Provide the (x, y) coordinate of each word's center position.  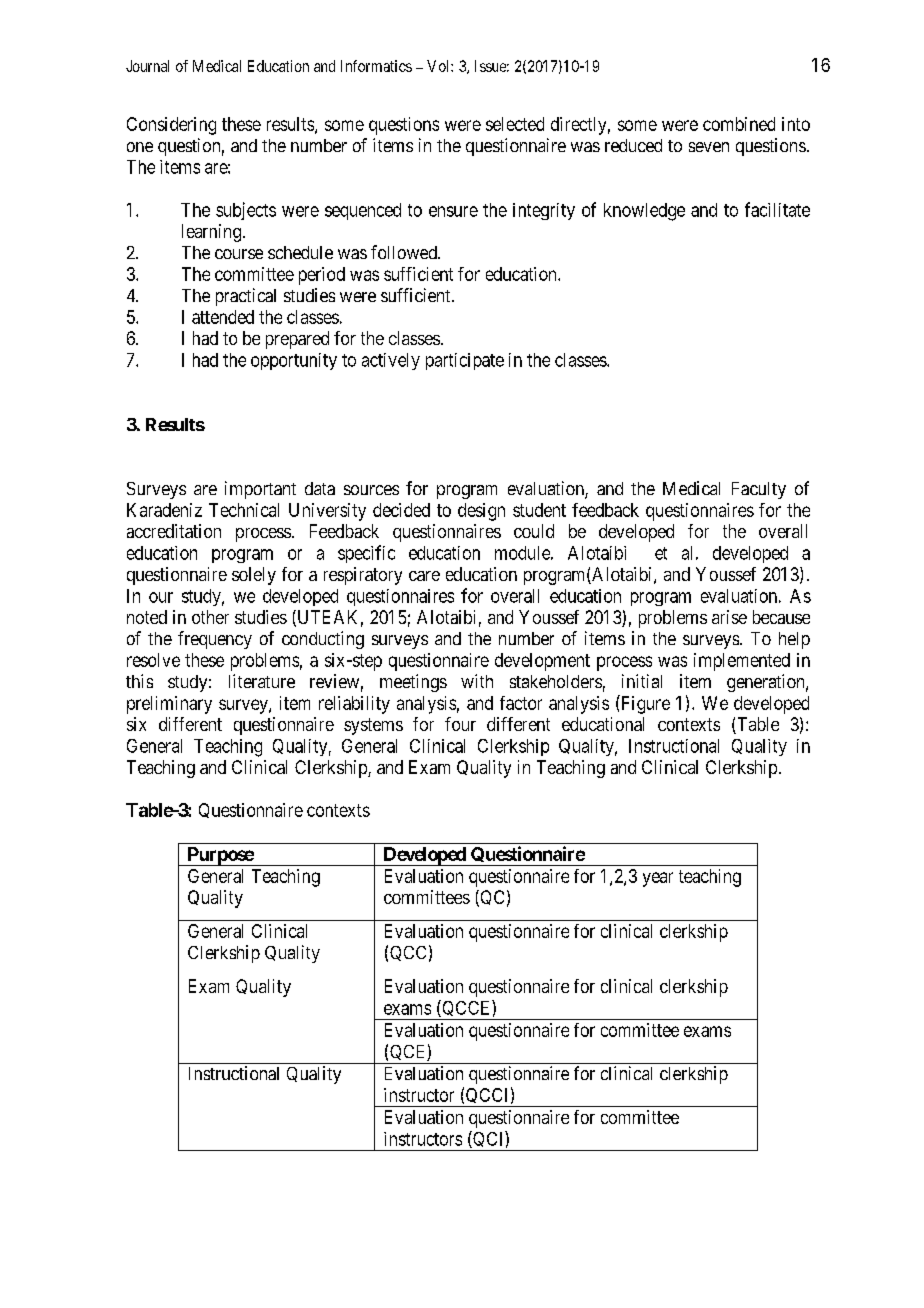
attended (223, 317)
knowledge (644, 212)
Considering (171, 126)
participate (465, 361)
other (210, 617)
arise (729, 617)
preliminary (169, 705)
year (658, 879)
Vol (439, 66)
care (424, 576)
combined (739, 124)
